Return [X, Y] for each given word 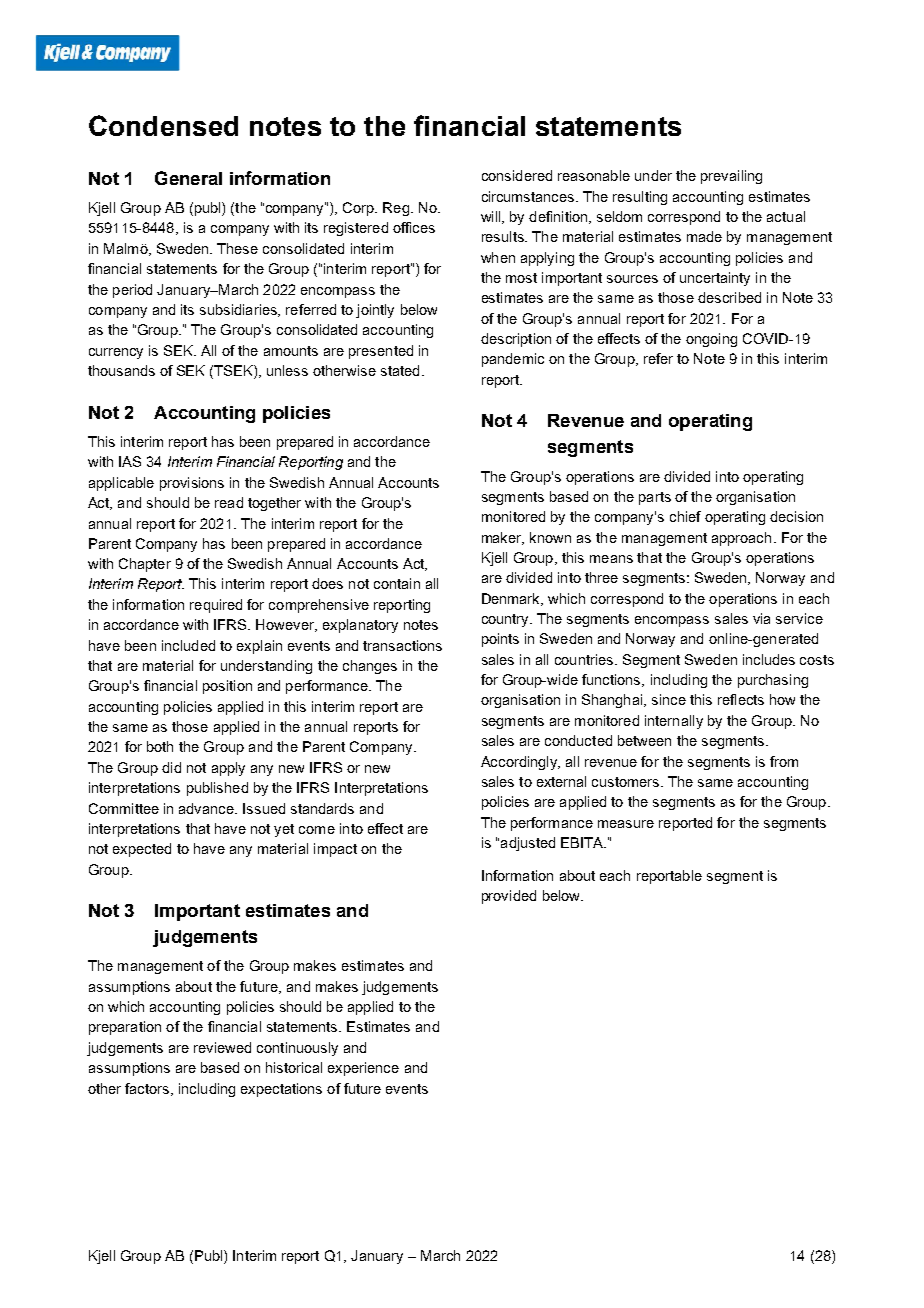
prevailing [731, 177]
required [216, 606]
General [188, 178]
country [506, 620]
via [761, 618]
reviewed [222, 1047]
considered [517, 175]
